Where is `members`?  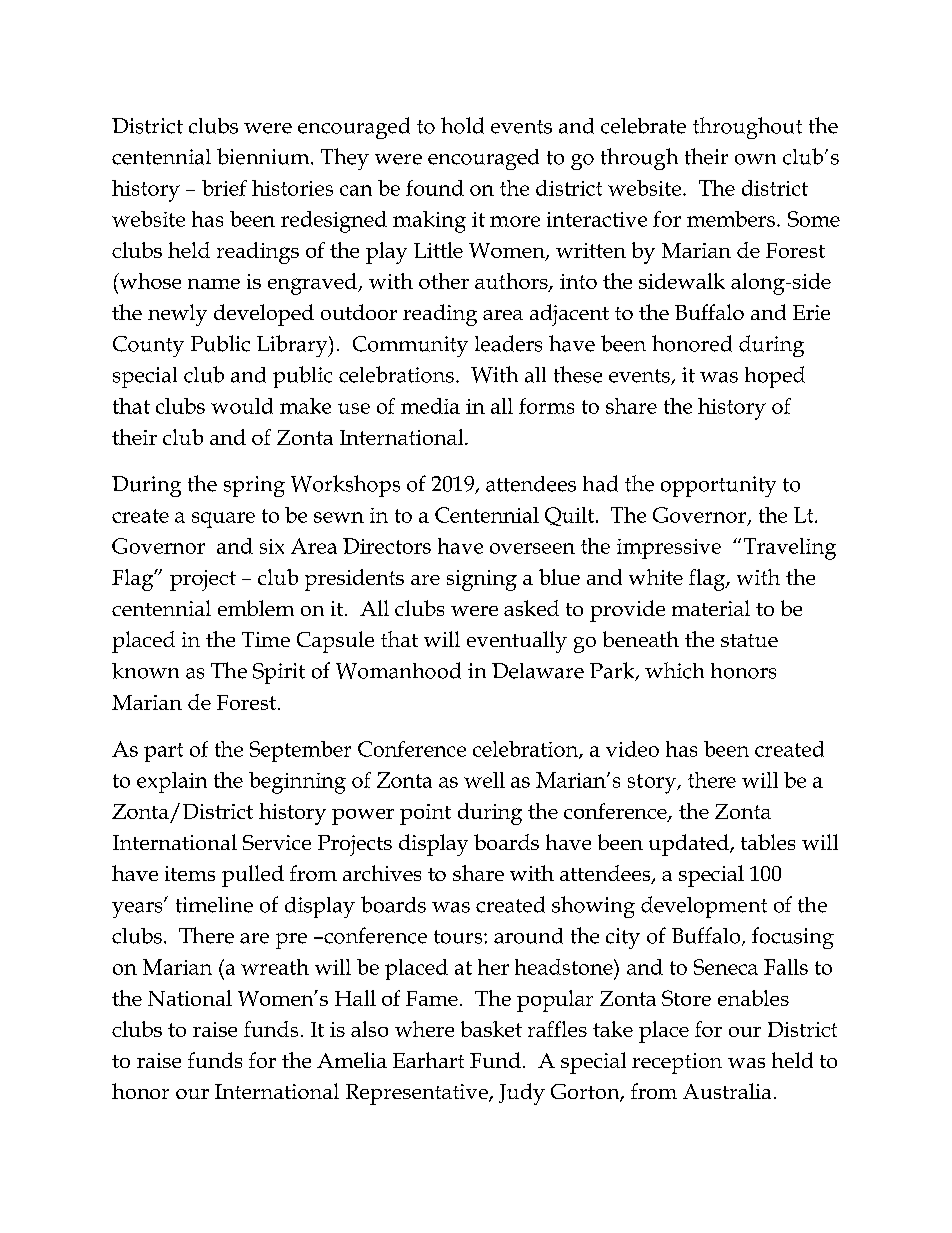
members is located at coordinates (731, 219).
